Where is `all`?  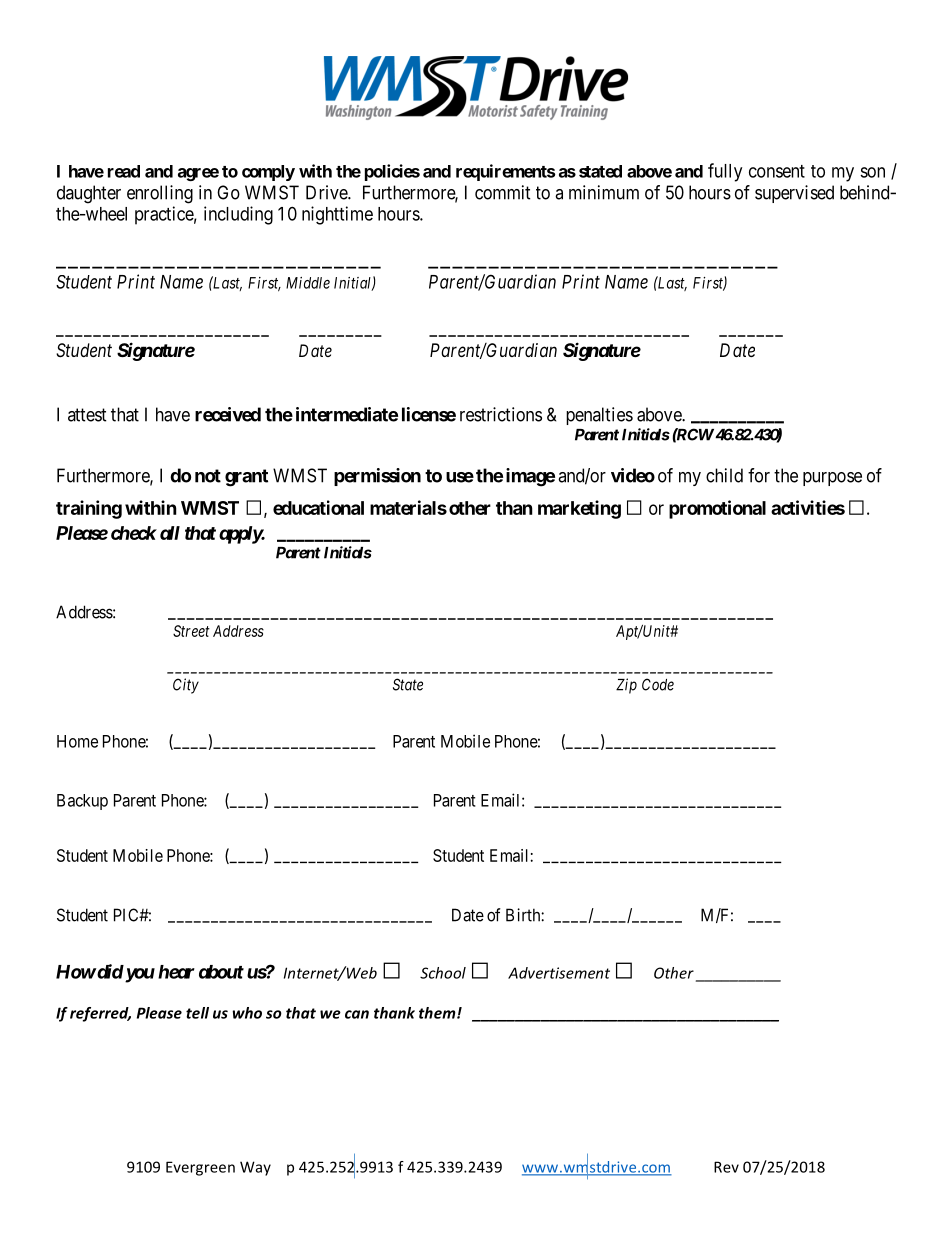
all is located at coordinates (170, 533).
